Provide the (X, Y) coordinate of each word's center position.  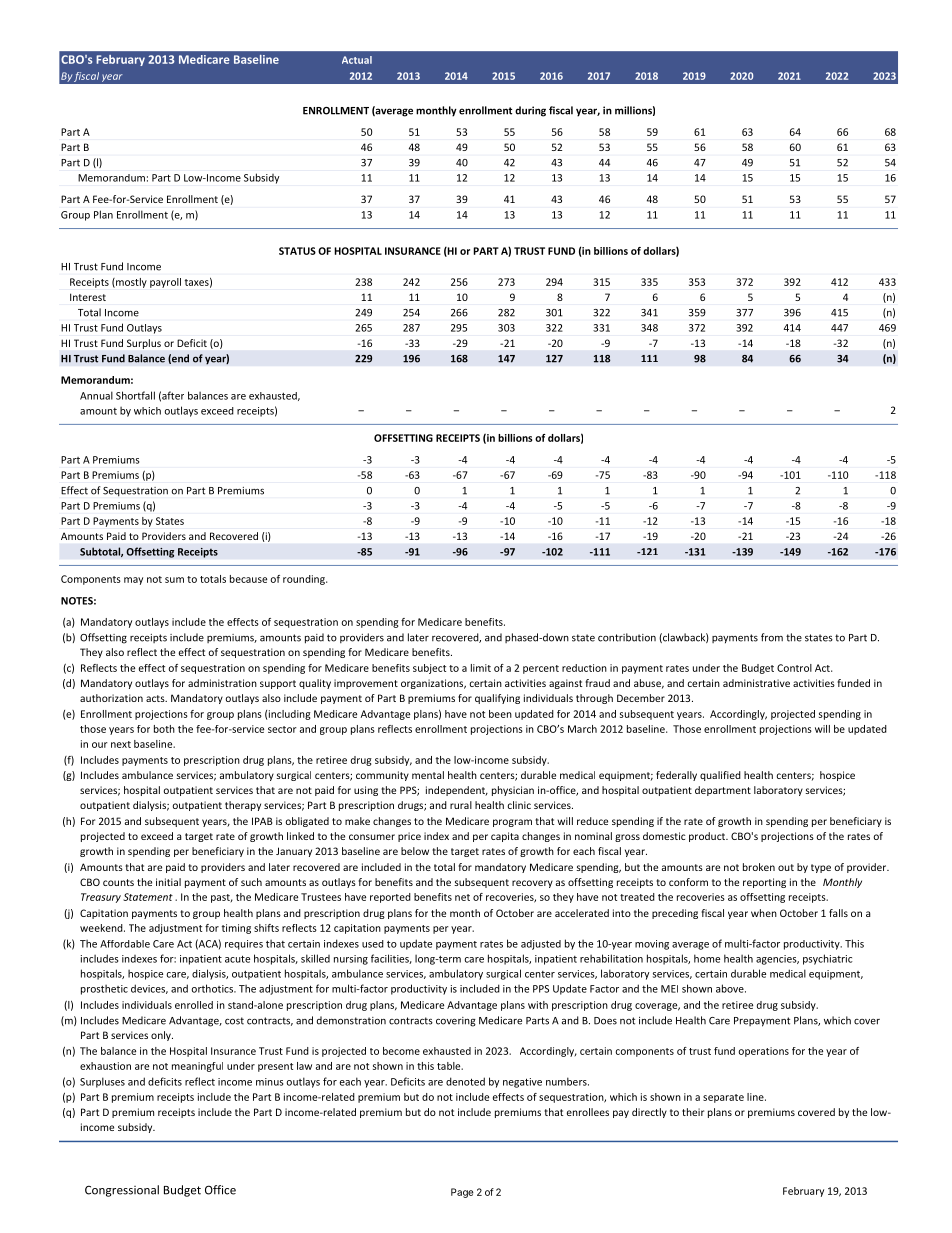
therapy (243, 806)
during (530, 111)
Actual (357, 60)
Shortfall (135, 395)
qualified (720, 776)
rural (461, 805)
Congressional (122, 1191)
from (772, 637)
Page (462, 1193)
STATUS (297, 251)
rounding (305, 580)
